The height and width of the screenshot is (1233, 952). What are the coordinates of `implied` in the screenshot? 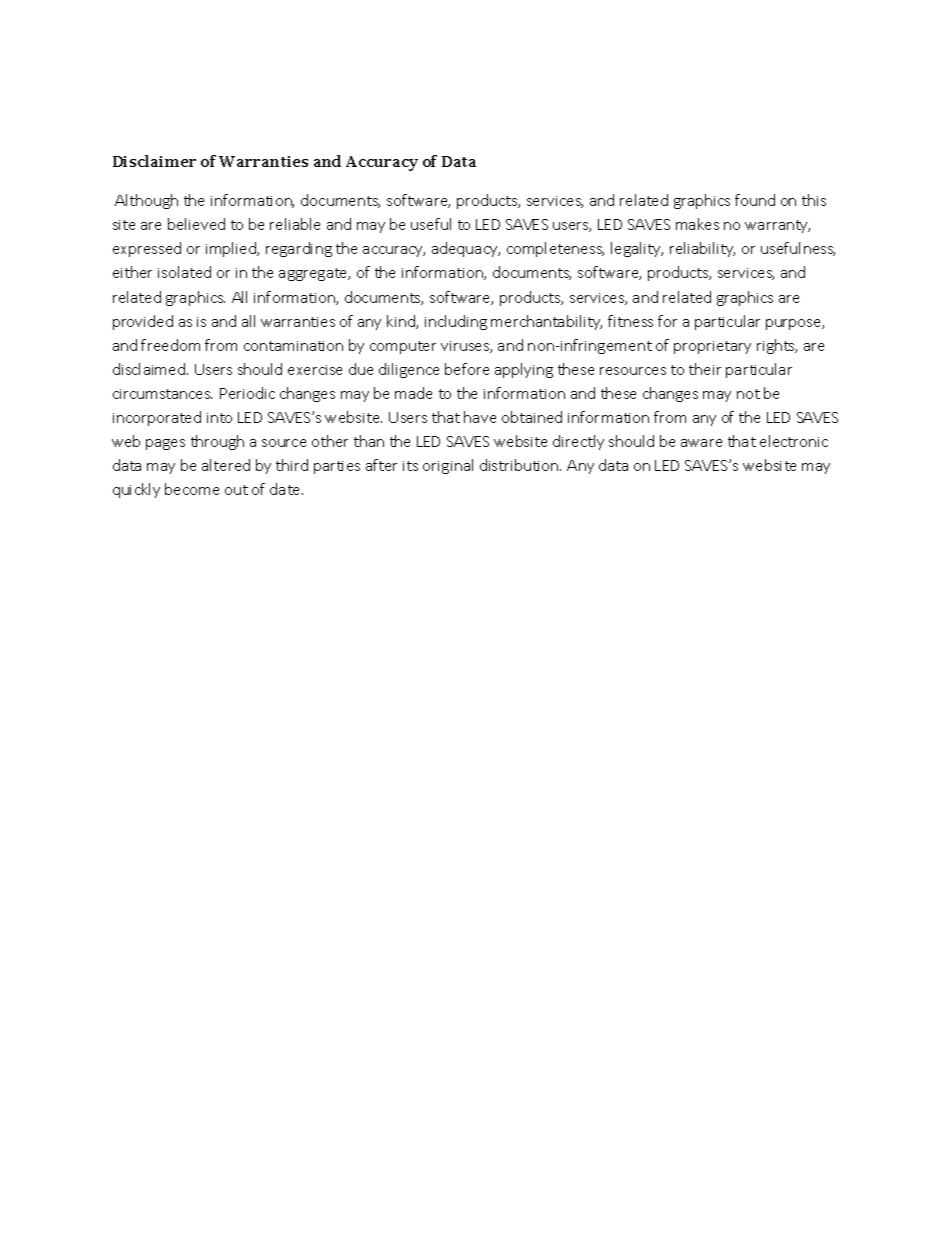 It's located at (232, 249).
